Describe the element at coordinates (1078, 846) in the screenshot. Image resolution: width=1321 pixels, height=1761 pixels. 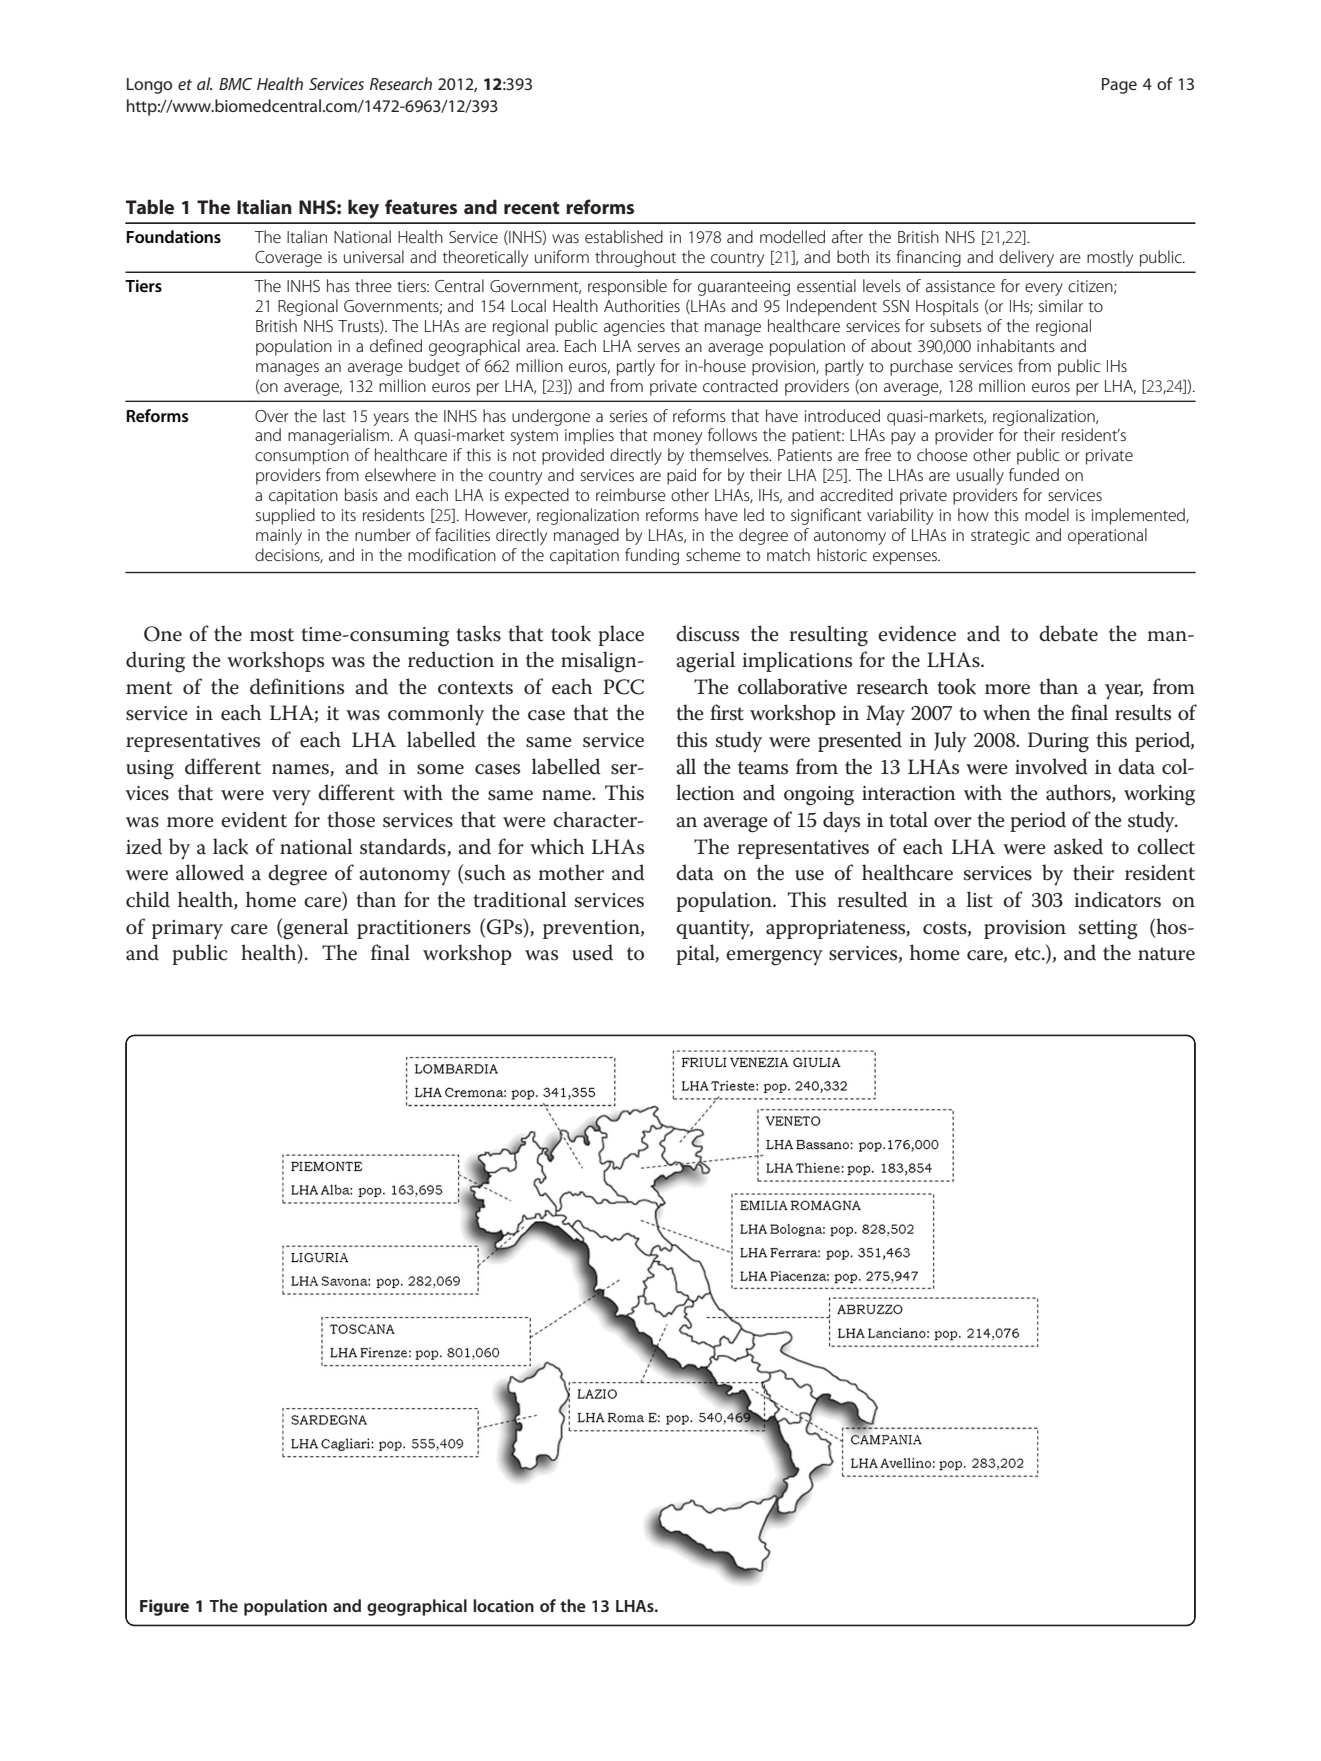
I see `asked` at that location.
